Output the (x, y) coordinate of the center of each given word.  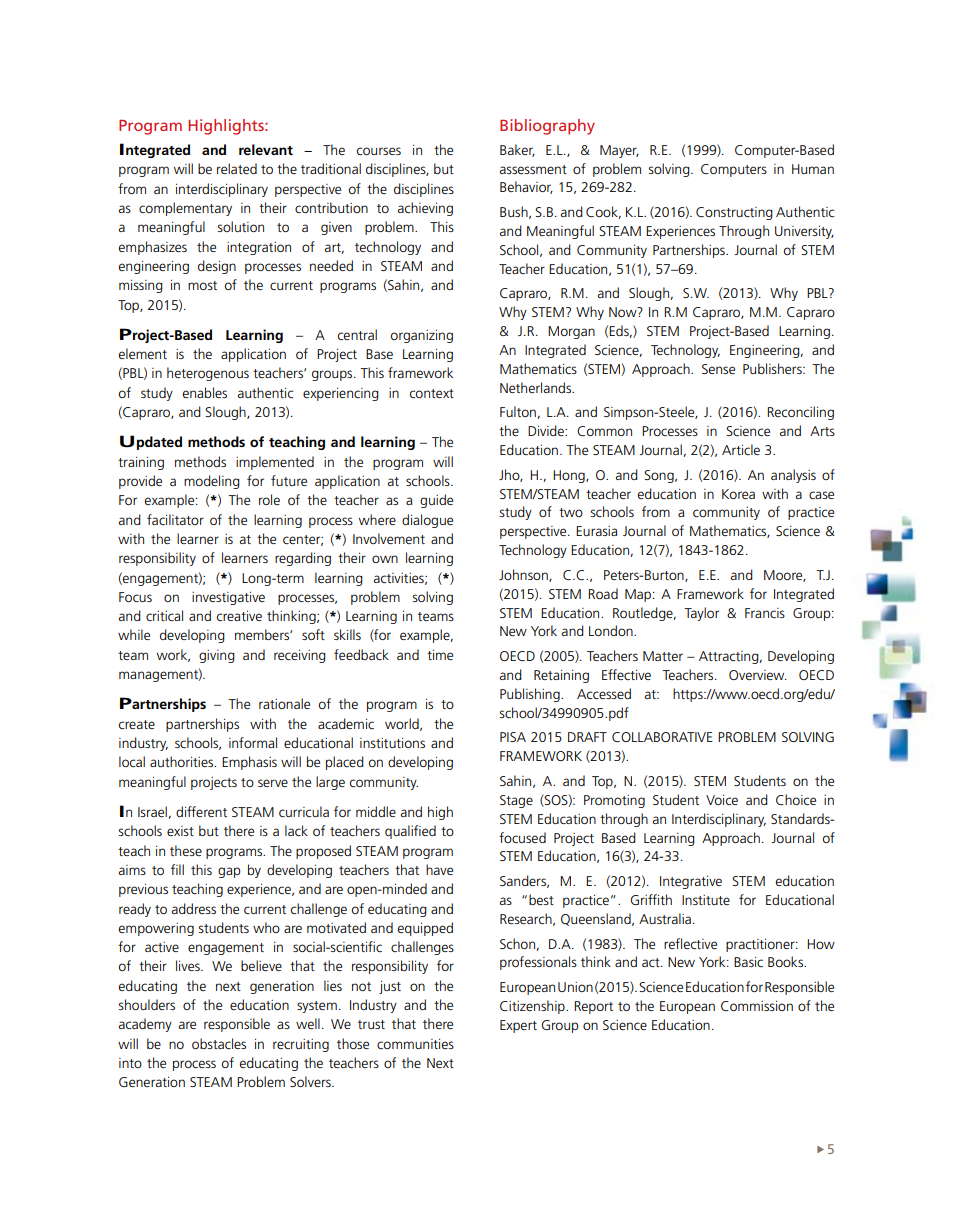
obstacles (219, 1043)
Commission (757, 1006)
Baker (517, 150)
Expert (518, 1026)
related (237, 168)
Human (813, 169)
